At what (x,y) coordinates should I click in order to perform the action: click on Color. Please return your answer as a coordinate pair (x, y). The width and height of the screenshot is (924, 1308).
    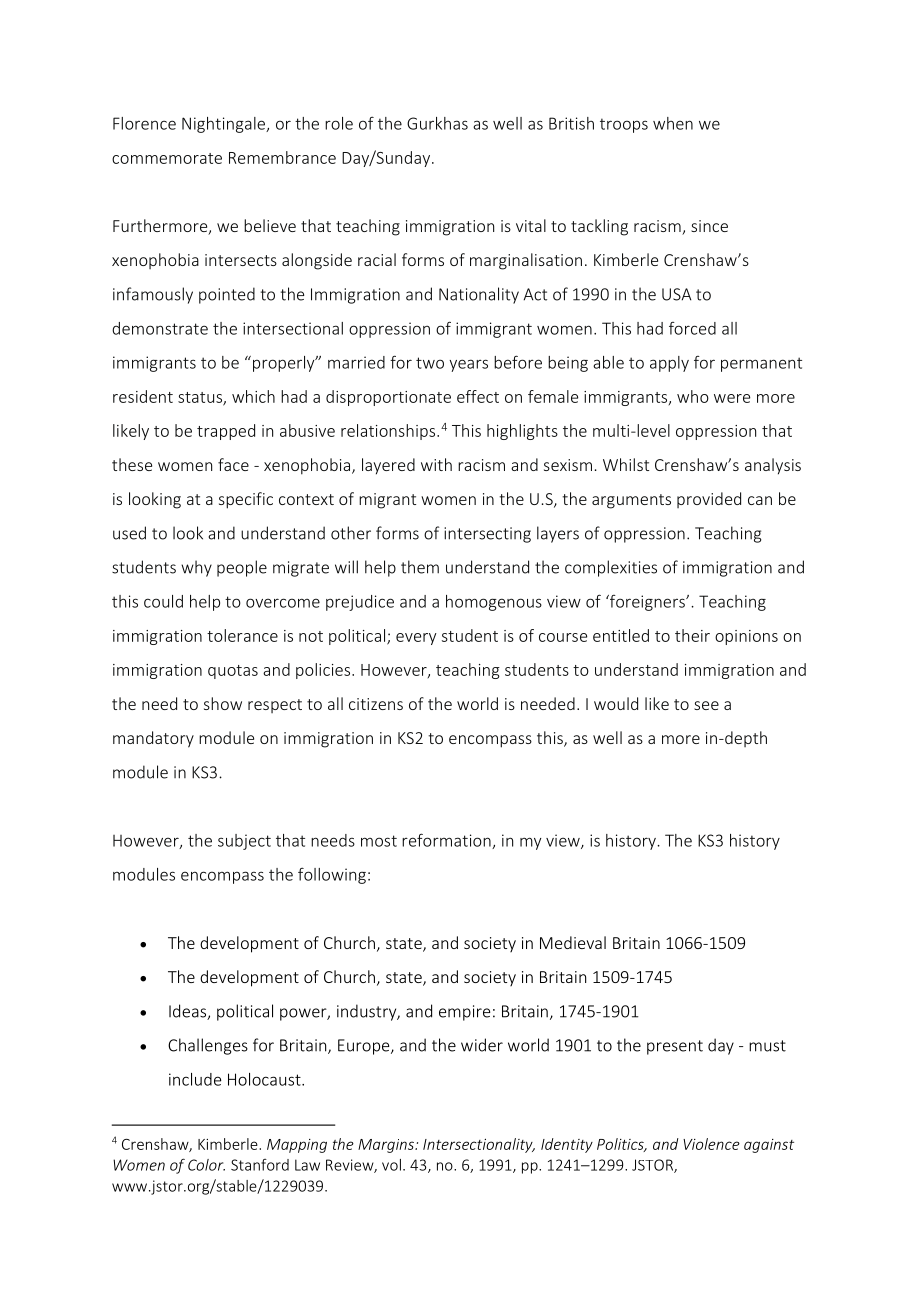
    Looking at the image, I should click on (206, 1165).
